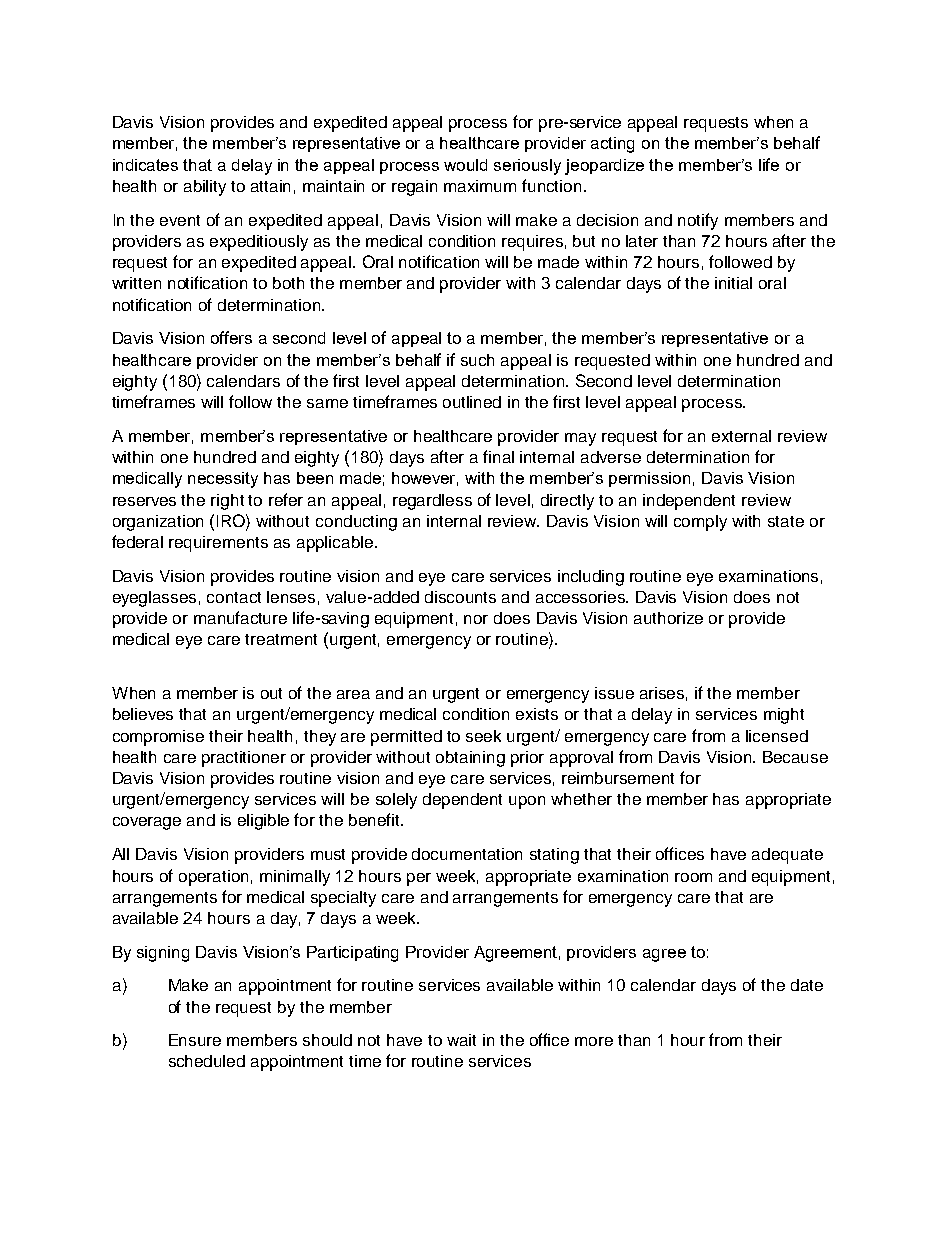 This screenshot has width=952, height=1233. Describe the element at coordinates (807, 985) in the screenshot. I see `date` at that location.
